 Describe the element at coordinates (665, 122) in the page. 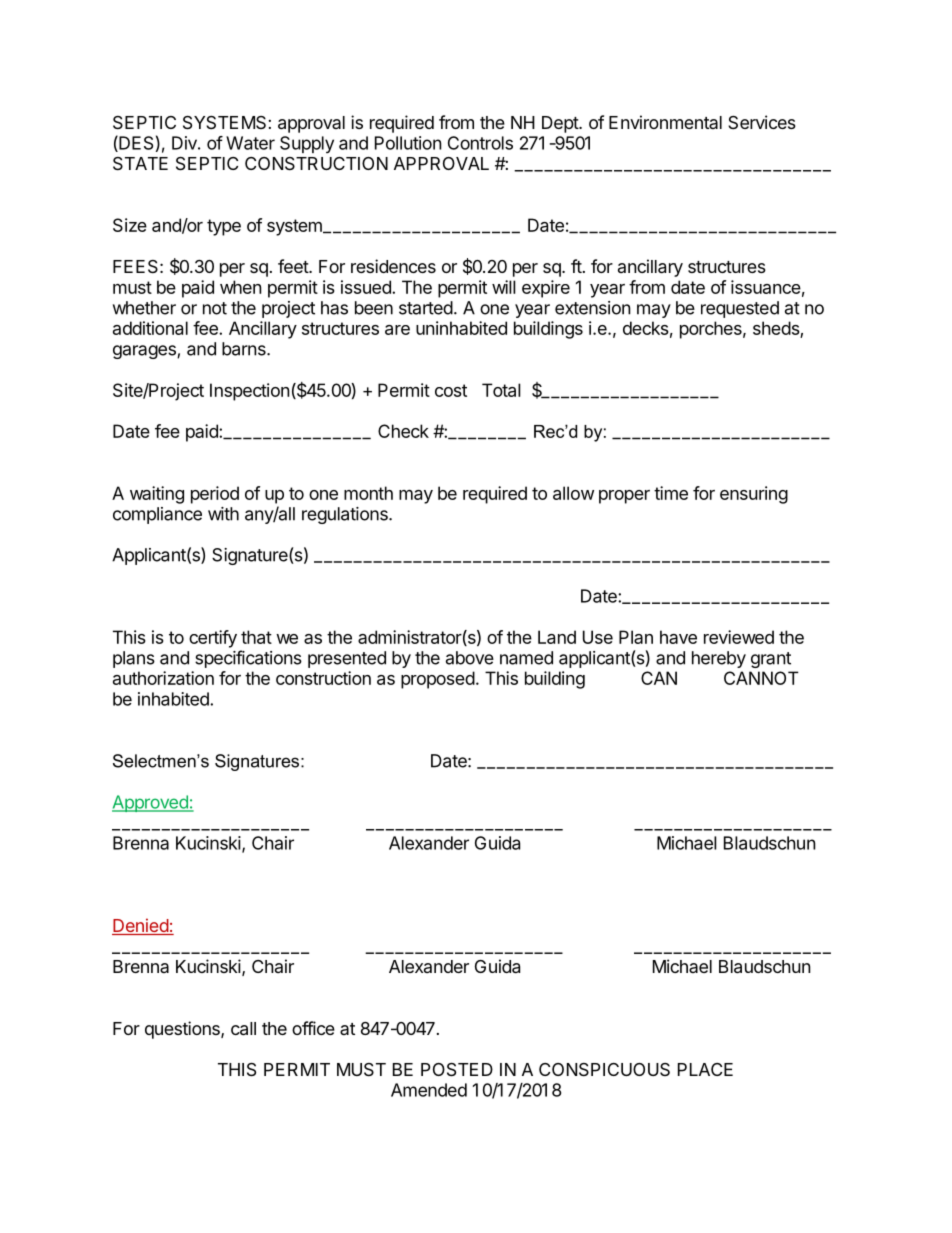

I see `Environmental` at that location.
